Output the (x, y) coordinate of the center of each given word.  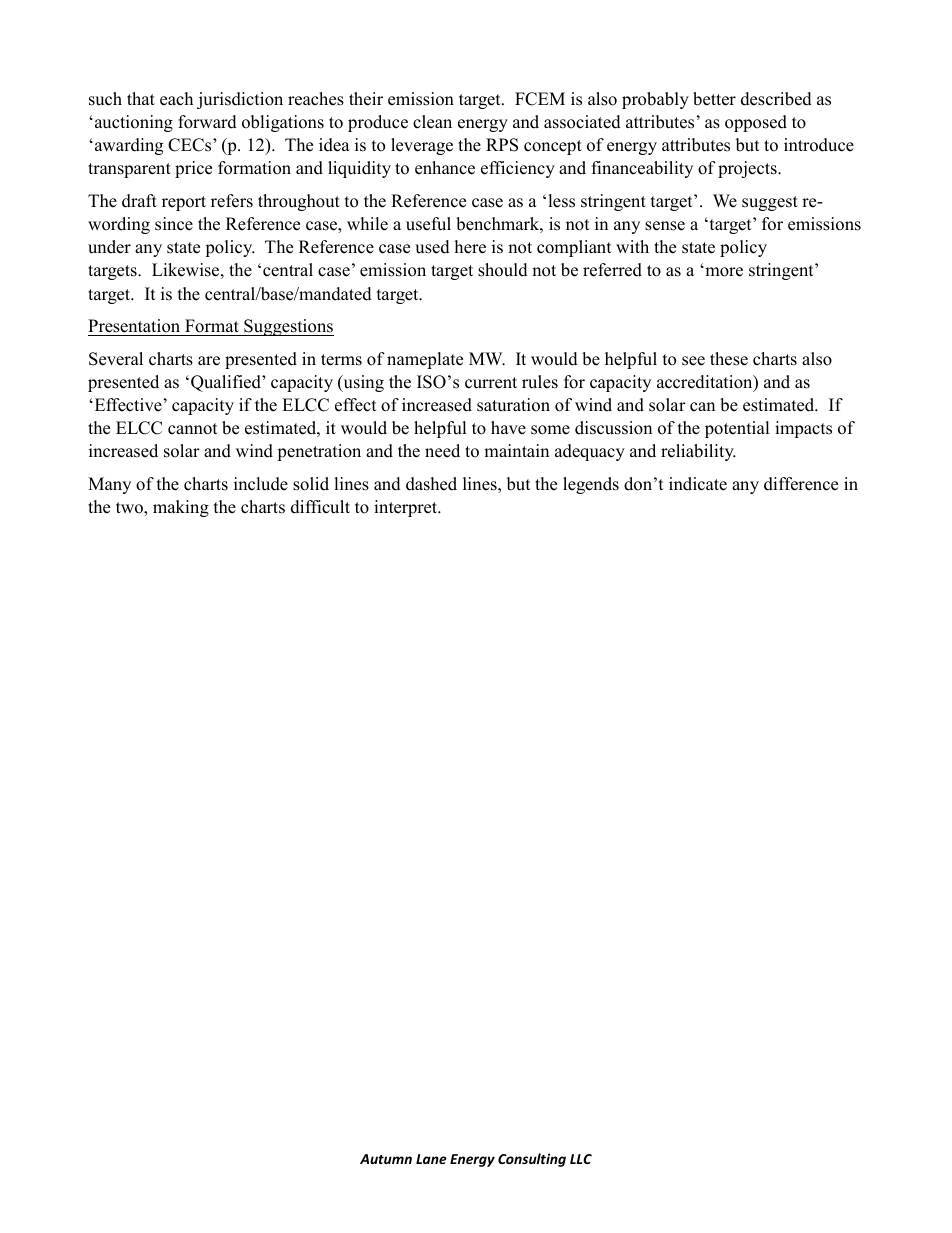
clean (432, 122)
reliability (698, 452)
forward (207, 122)
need (442, 451)
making (181, 508)
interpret (406, 508)
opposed (756, 123)
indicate (698, 484)
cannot (193, 429)
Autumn (386, 1159)
